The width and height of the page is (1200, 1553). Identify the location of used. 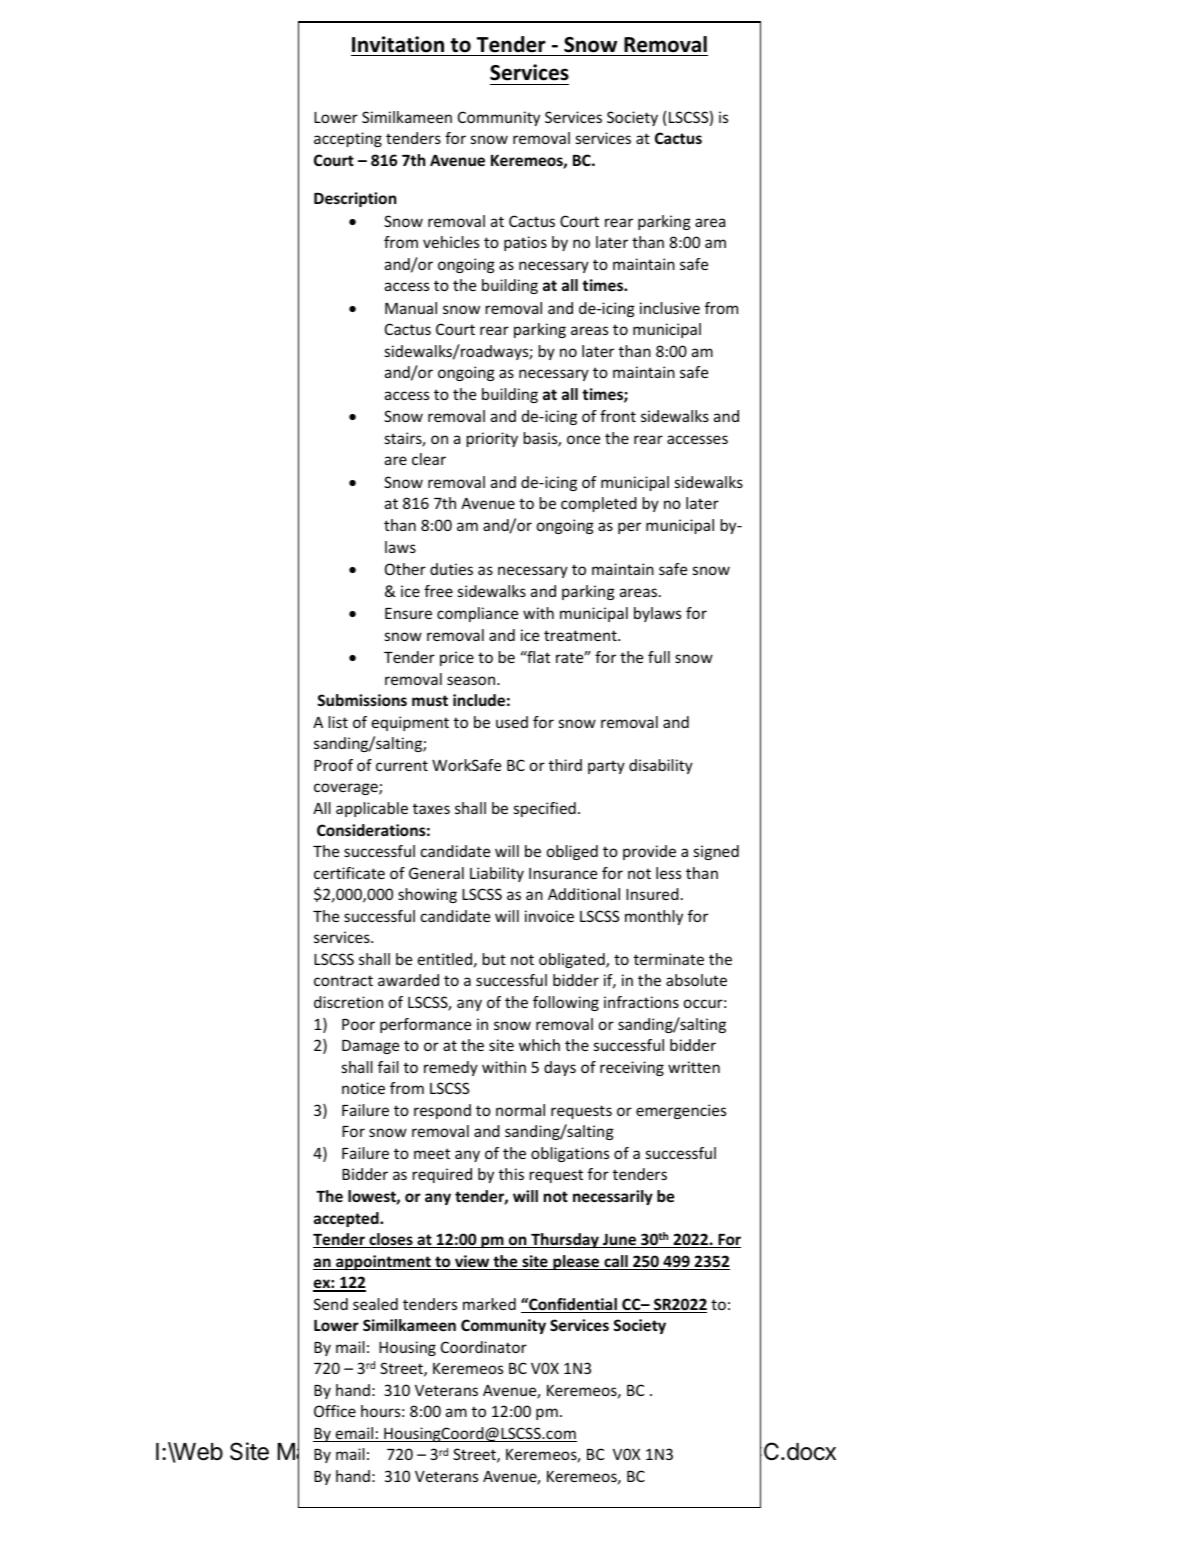
(512, 722).
